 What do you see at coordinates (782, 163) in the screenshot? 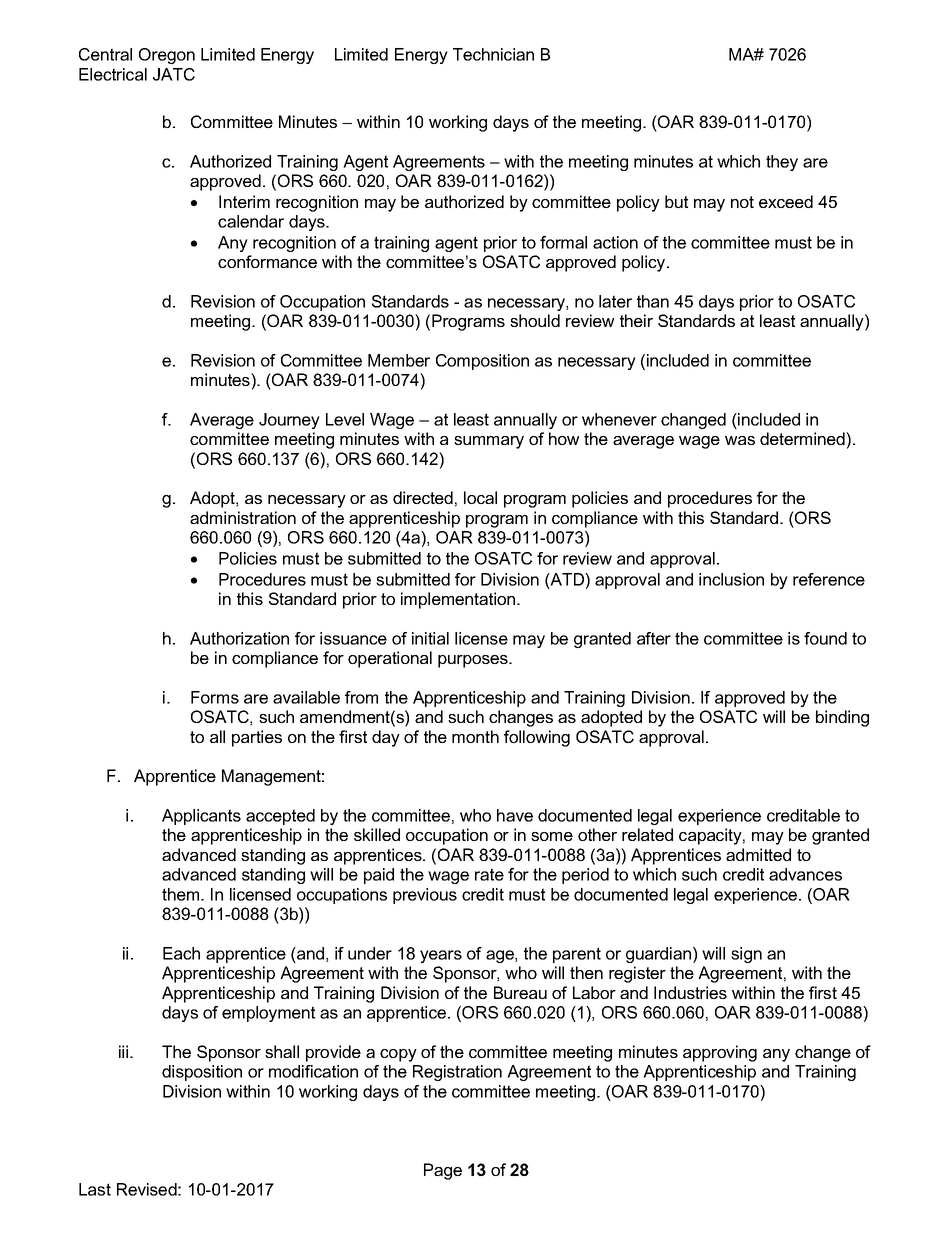
I see `they` at bounding box center [782, 163].
